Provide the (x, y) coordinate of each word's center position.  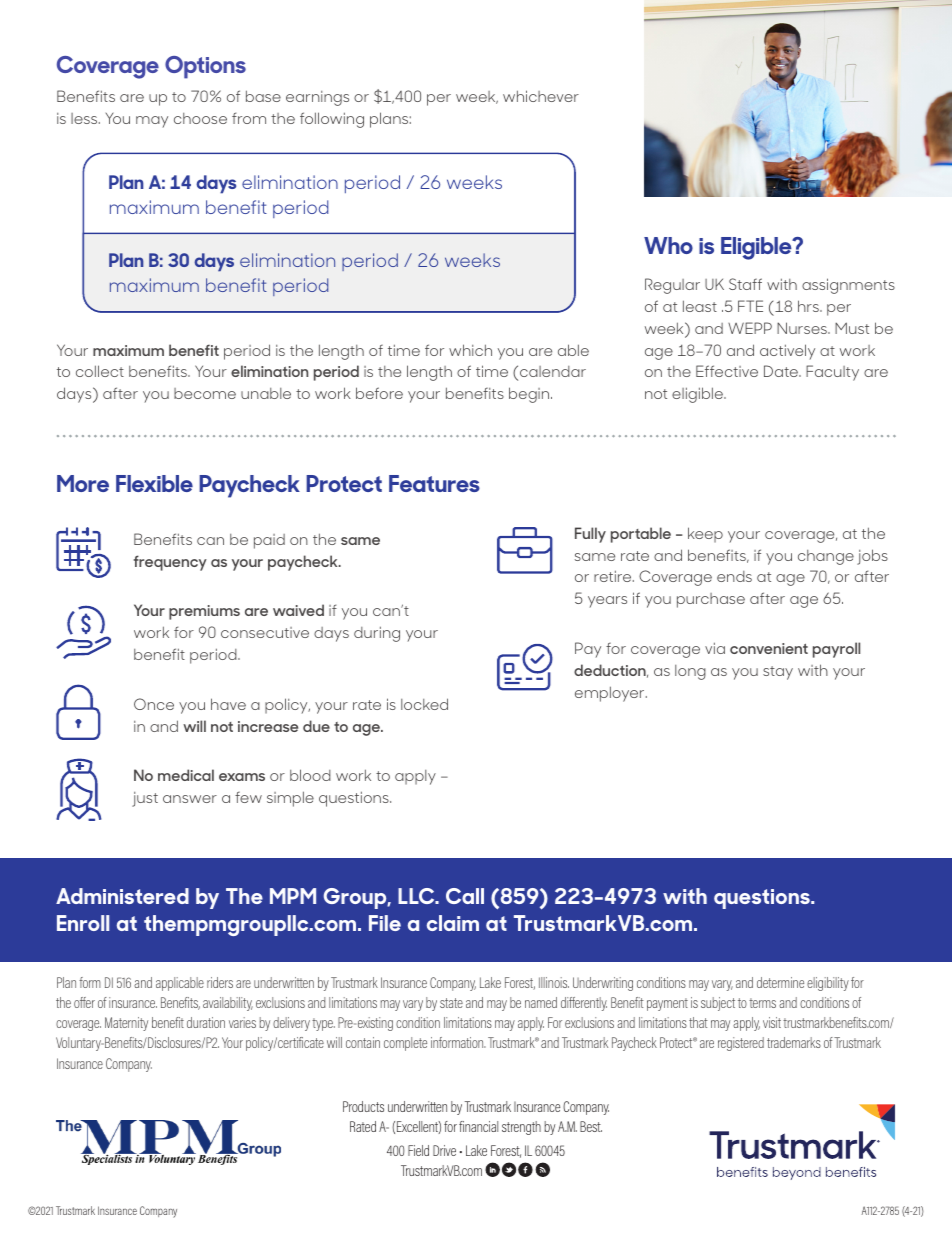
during (377, 634)
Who (668, 245)
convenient (769, 648)
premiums (204, 612)
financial (478, 1126)
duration (206, 1022)
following (332, 120)
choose (200, 118)
